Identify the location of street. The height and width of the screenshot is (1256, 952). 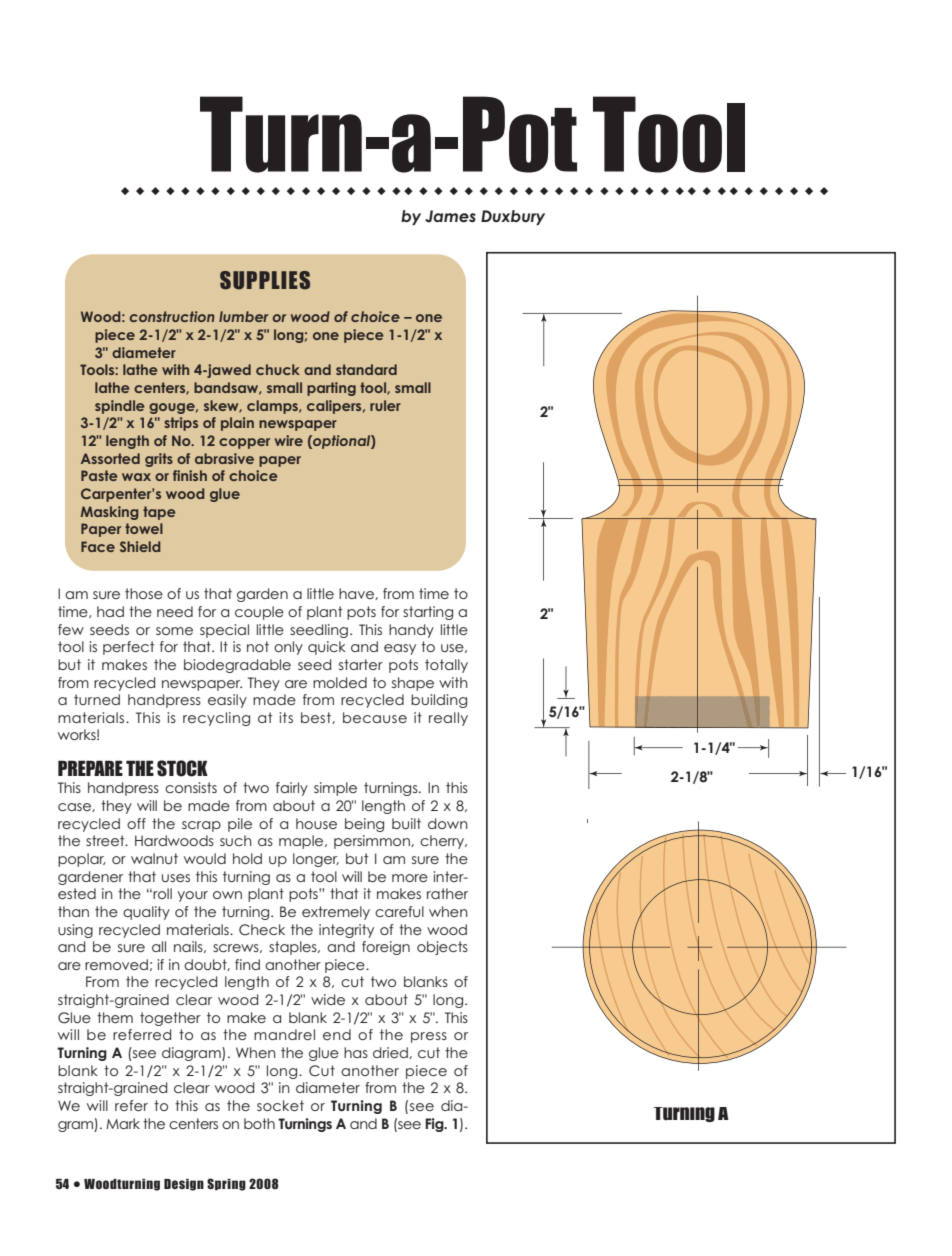
(106, 840).
